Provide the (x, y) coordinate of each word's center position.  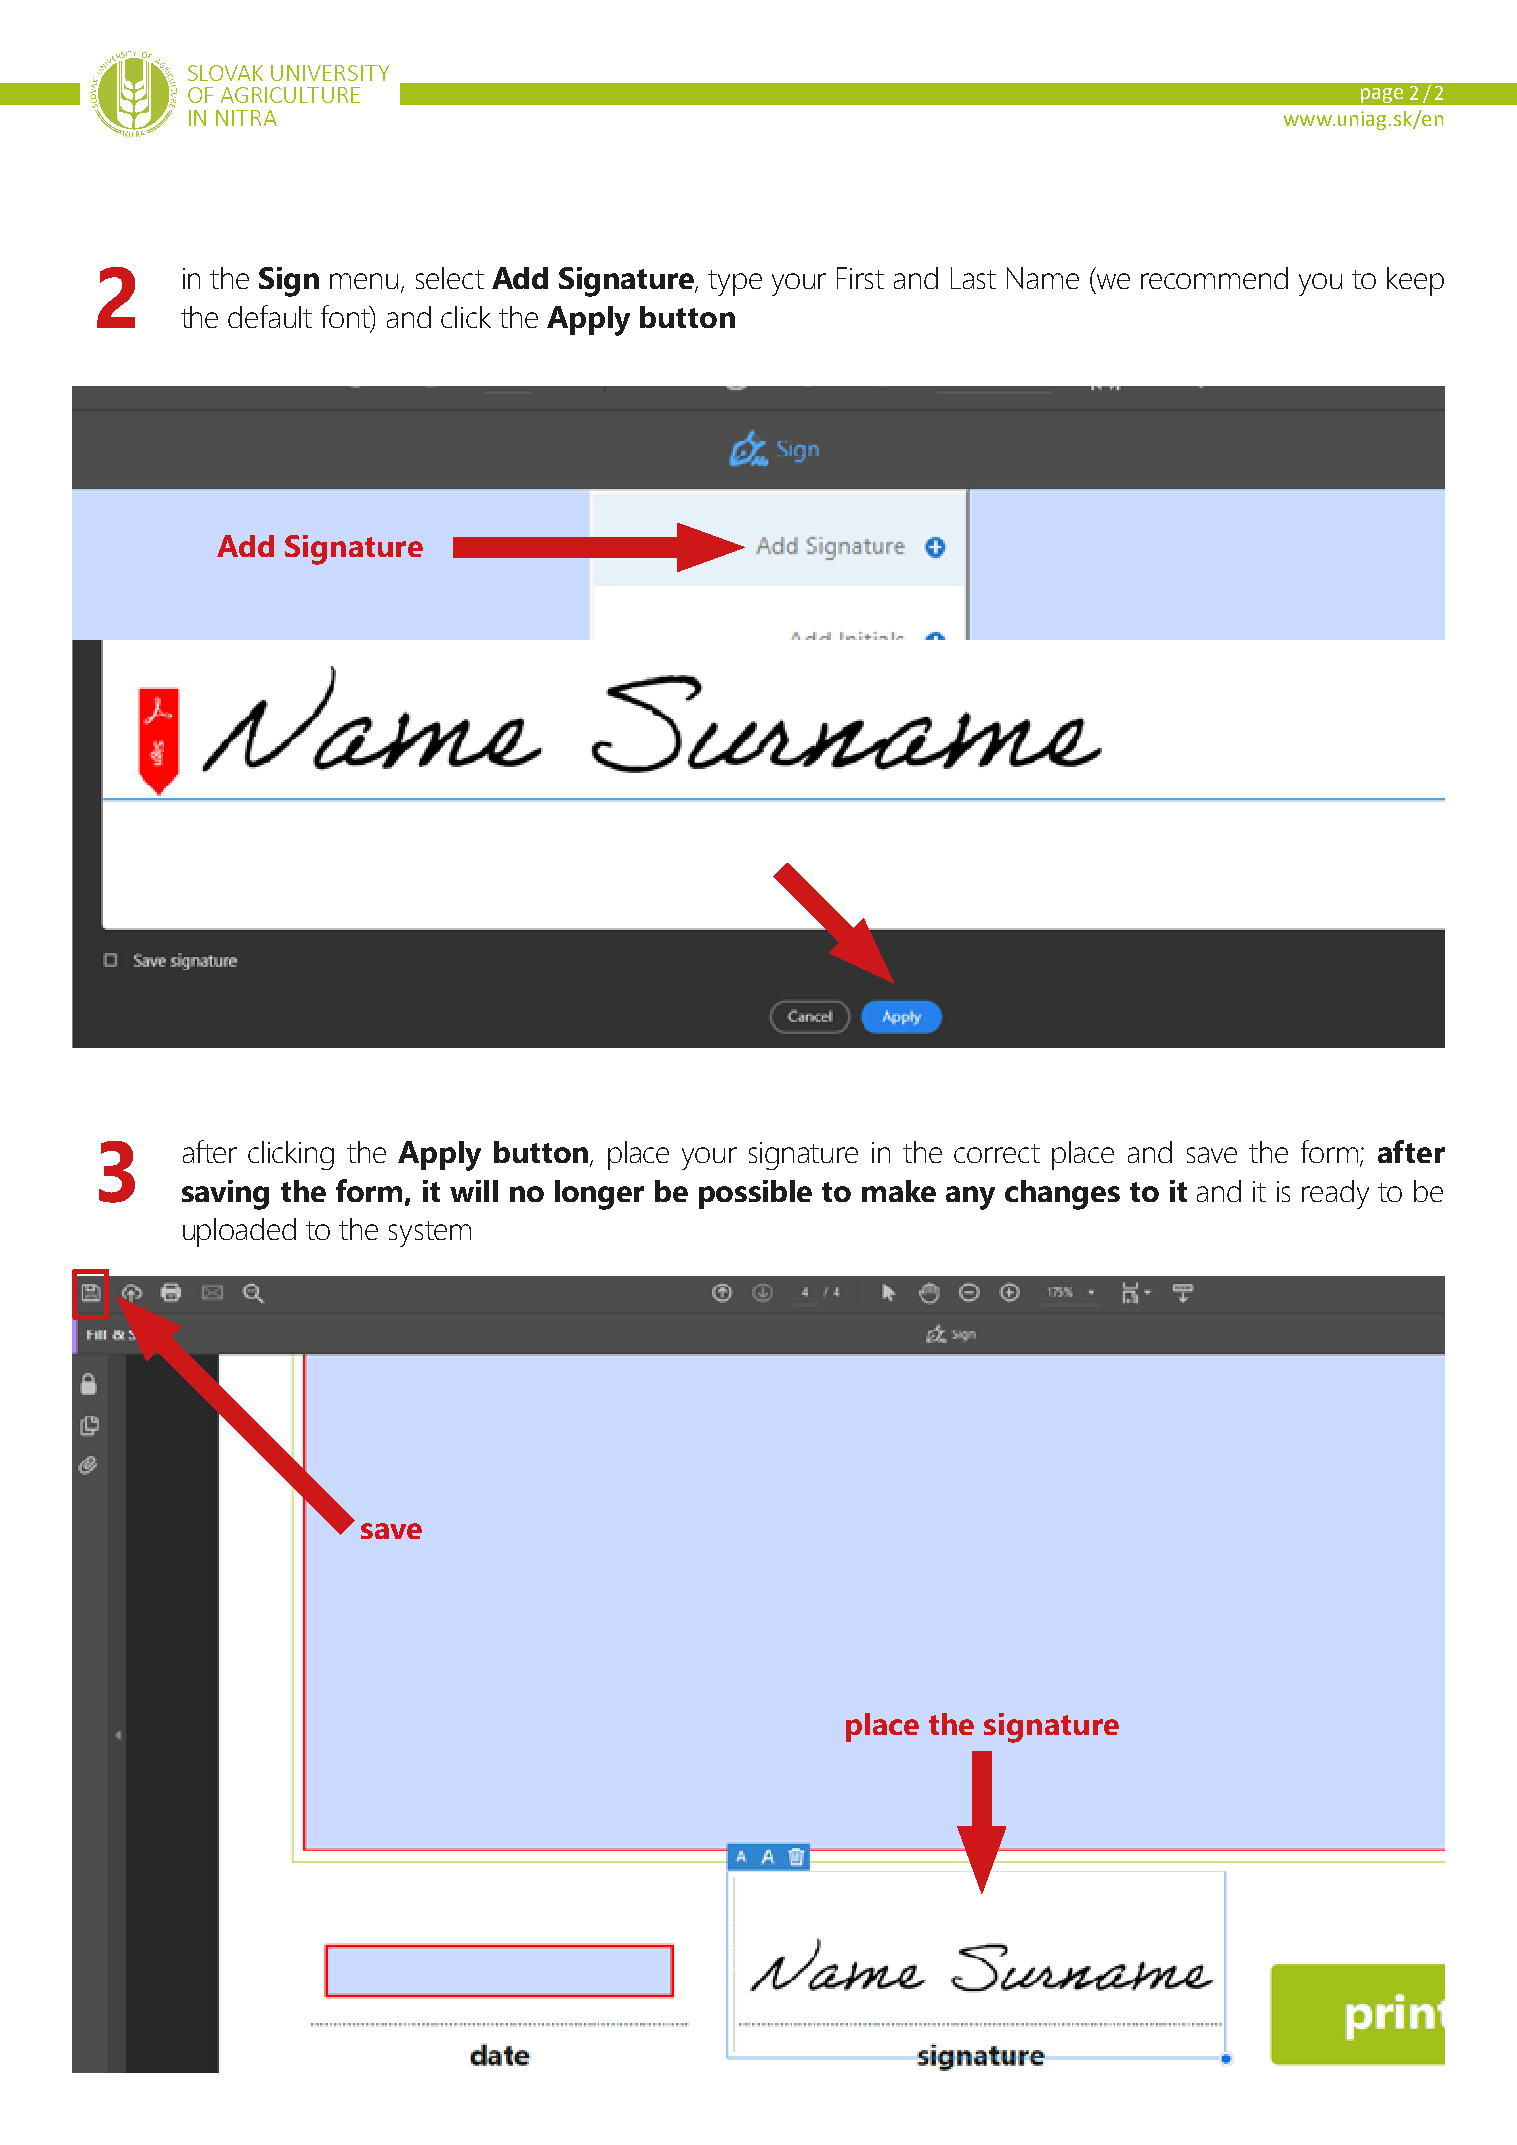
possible (755, 1194)
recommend (1214, 278)
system (430, 1234)
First (860, 278)
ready (1335, 1194)
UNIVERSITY (330, 73)
